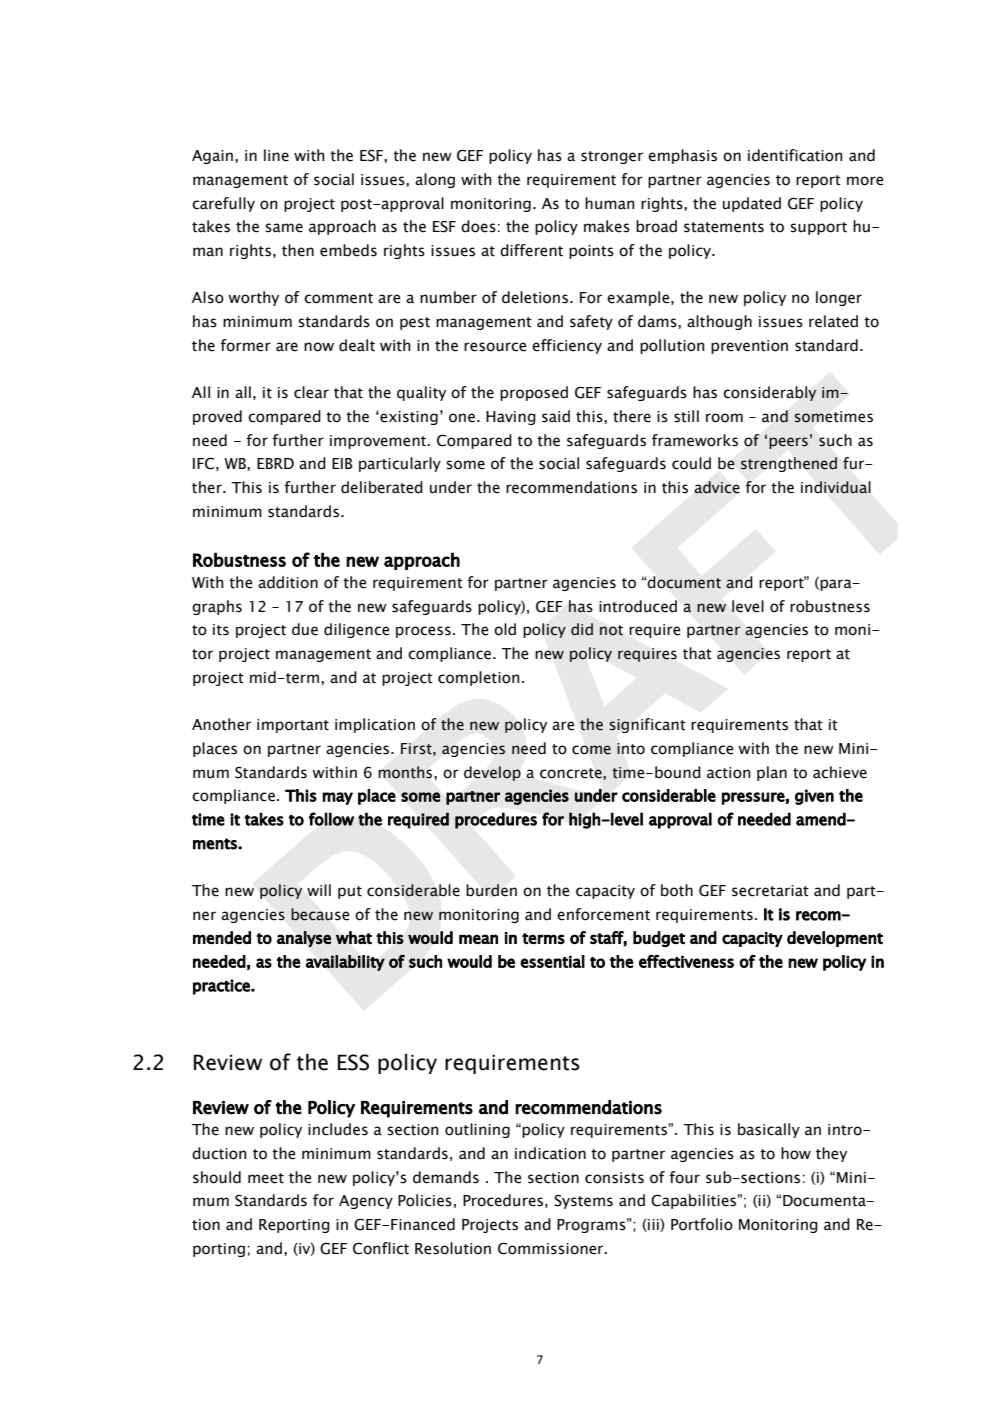 The height and width of the screenshot is (1426, 1008). Describe the element at coordinates (266, 1178) in the screenshot. I see `meet` at that location.
